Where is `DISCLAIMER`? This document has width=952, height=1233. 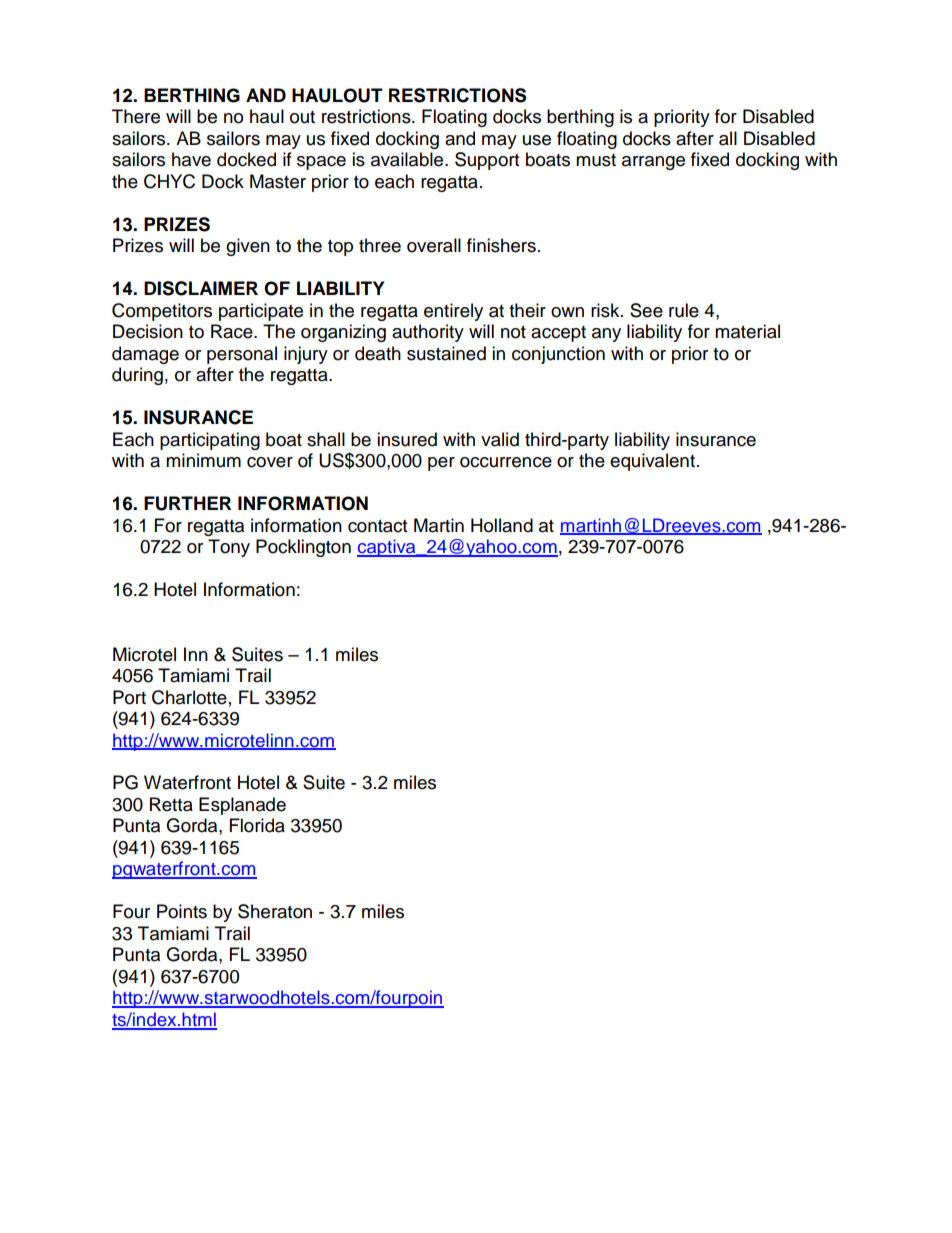
DISCLAIMER is located at coordinates (201, 288).
